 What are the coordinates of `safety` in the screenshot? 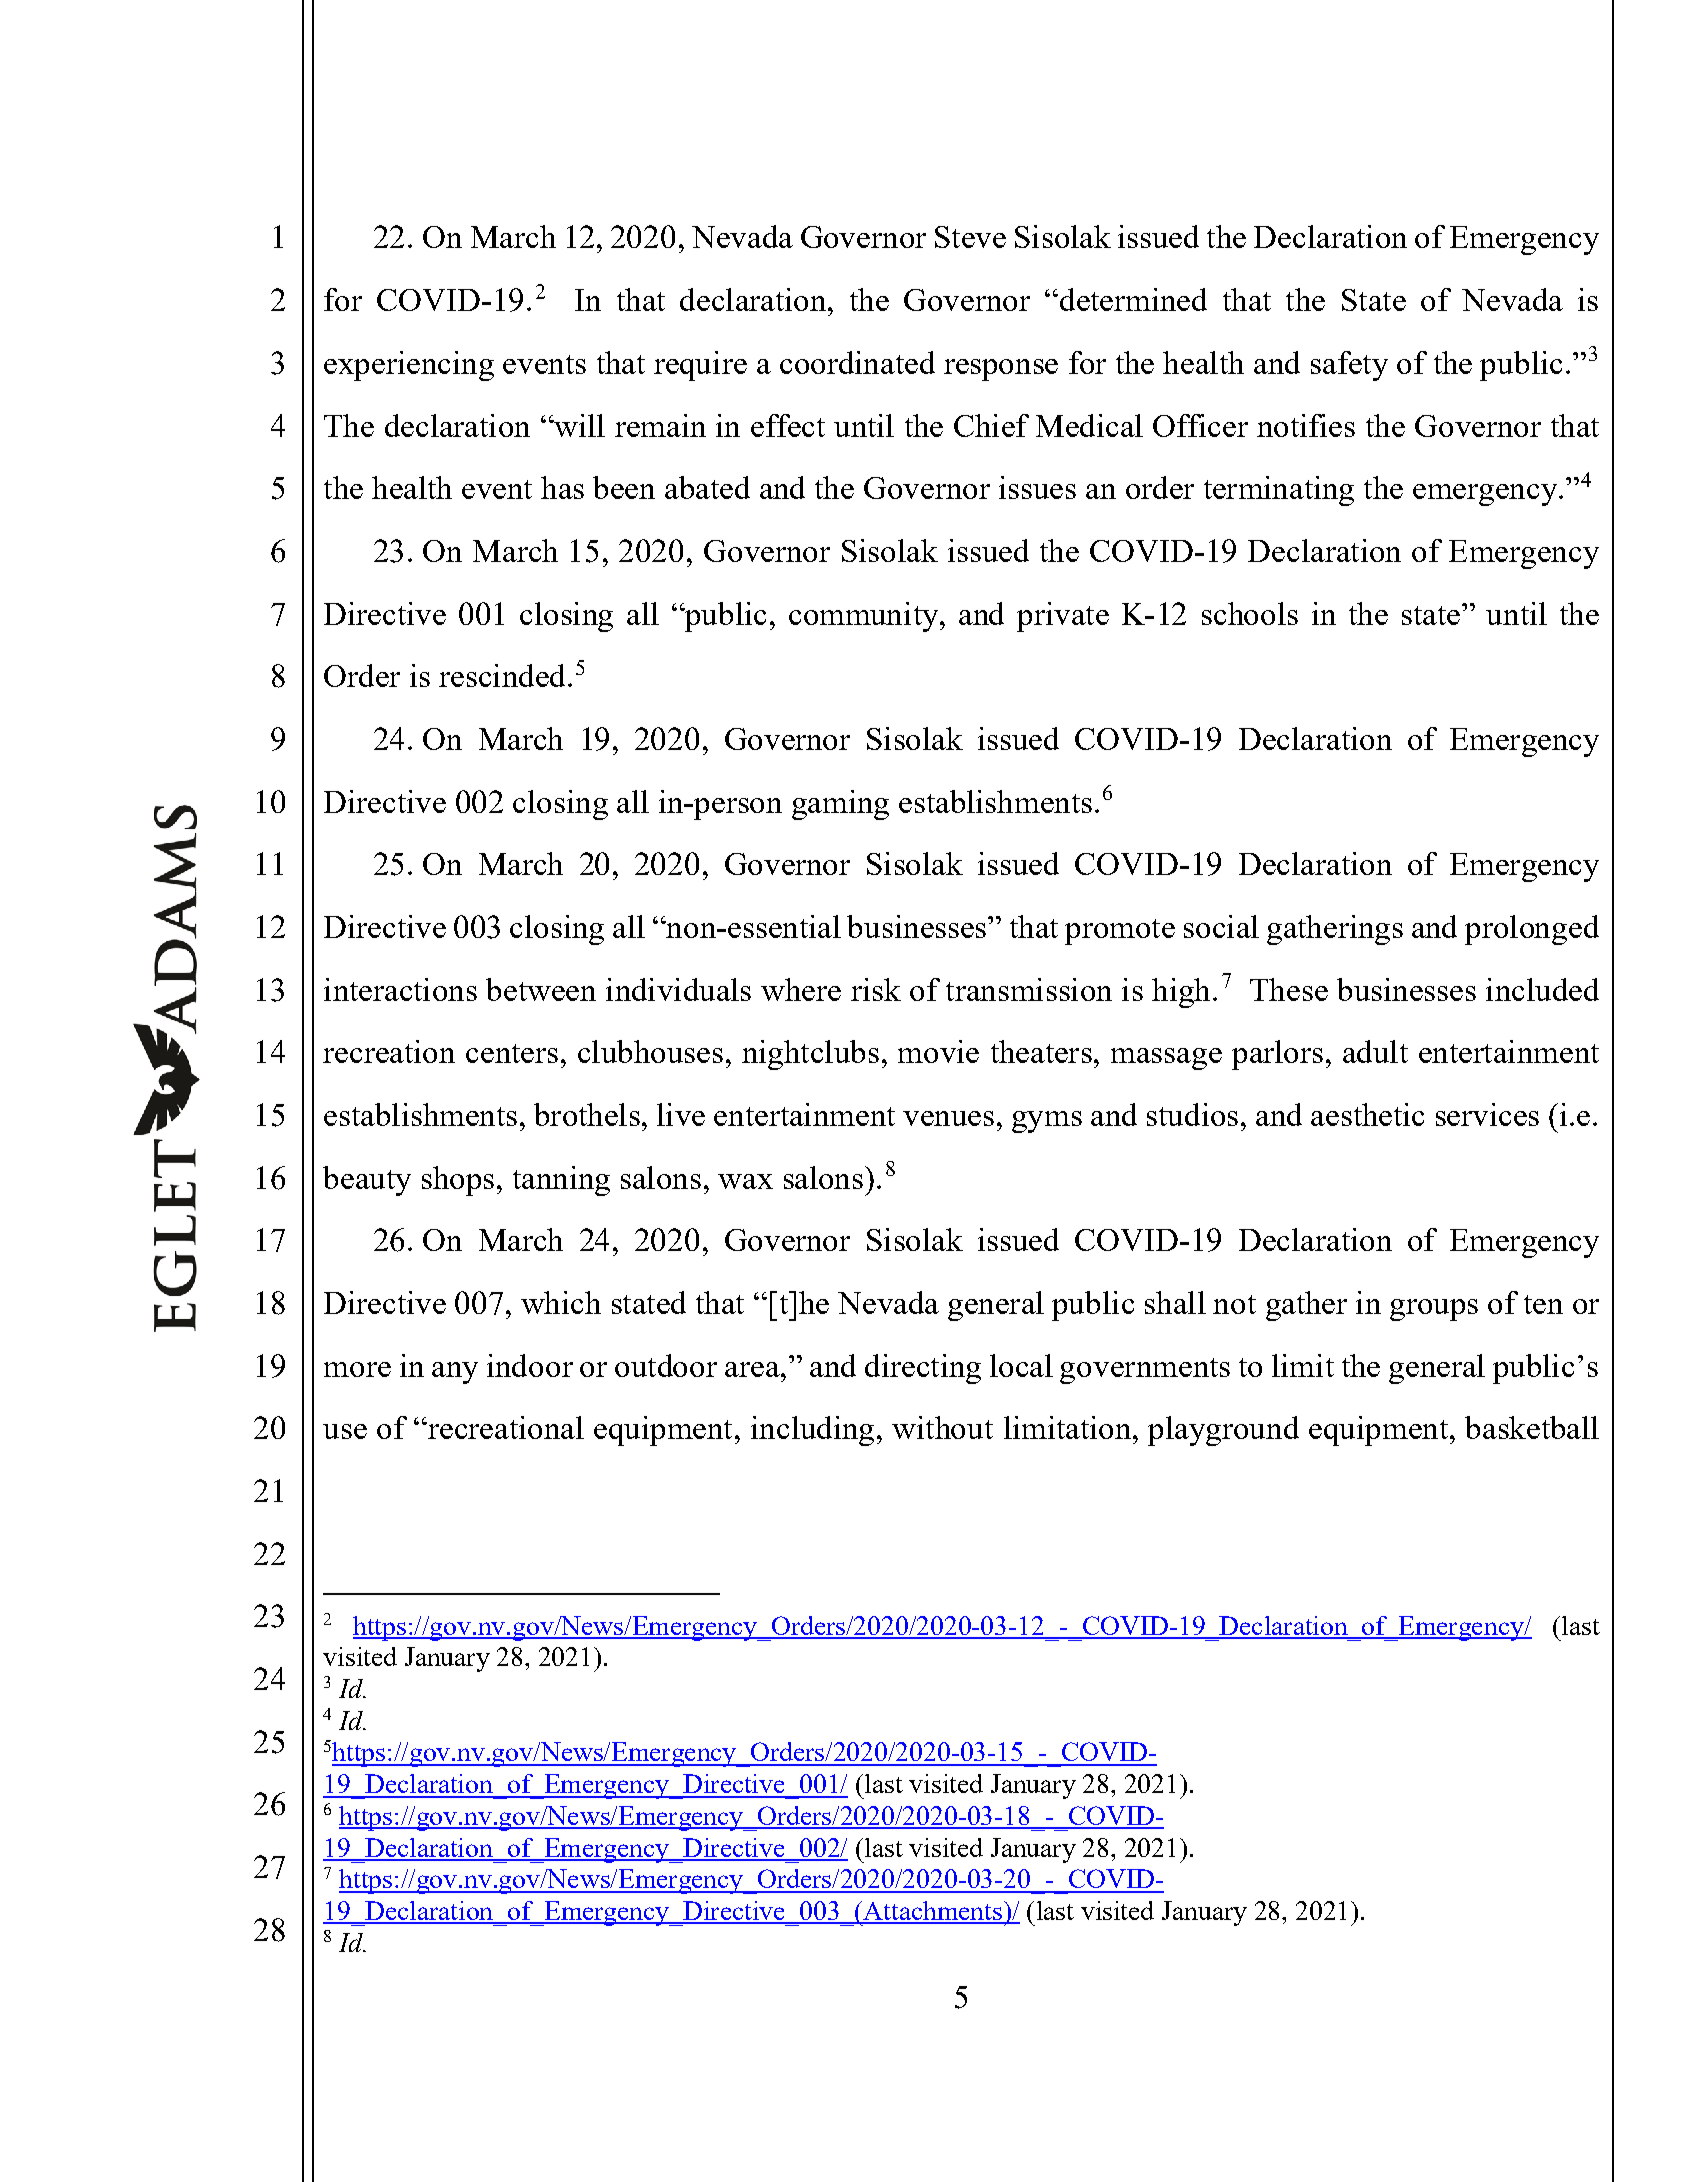 It's located at (1349, 366).
